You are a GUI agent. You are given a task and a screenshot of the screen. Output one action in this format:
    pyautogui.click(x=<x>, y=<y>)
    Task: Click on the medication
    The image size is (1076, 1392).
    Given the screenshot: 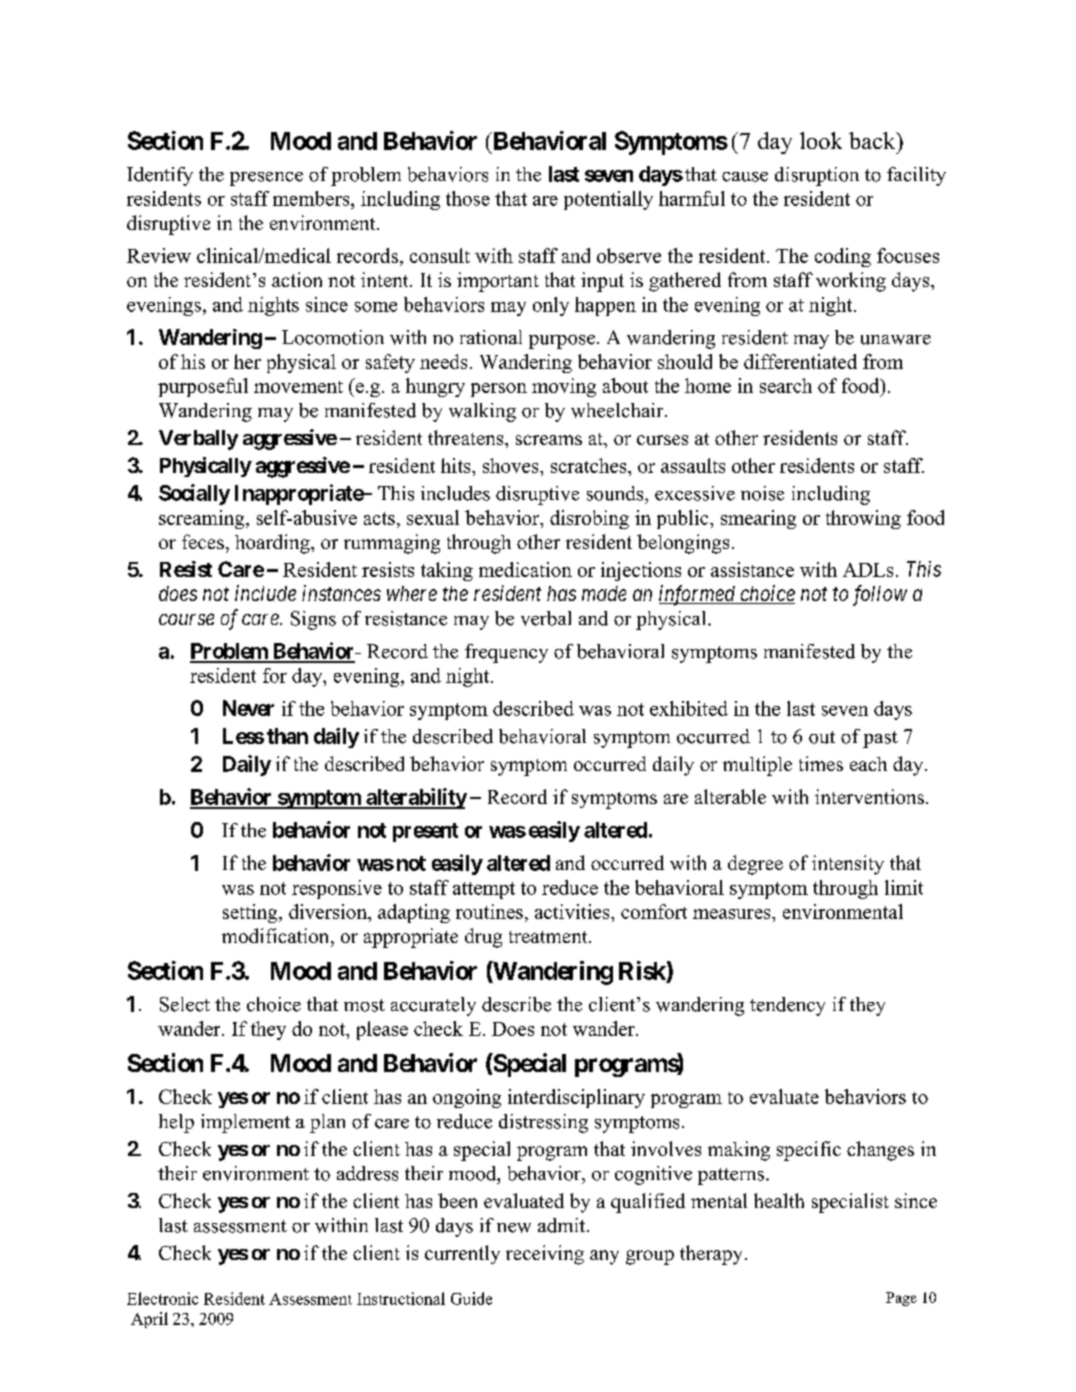 What is the action you would take?
    pyautogui.click(x=525, y=569)
